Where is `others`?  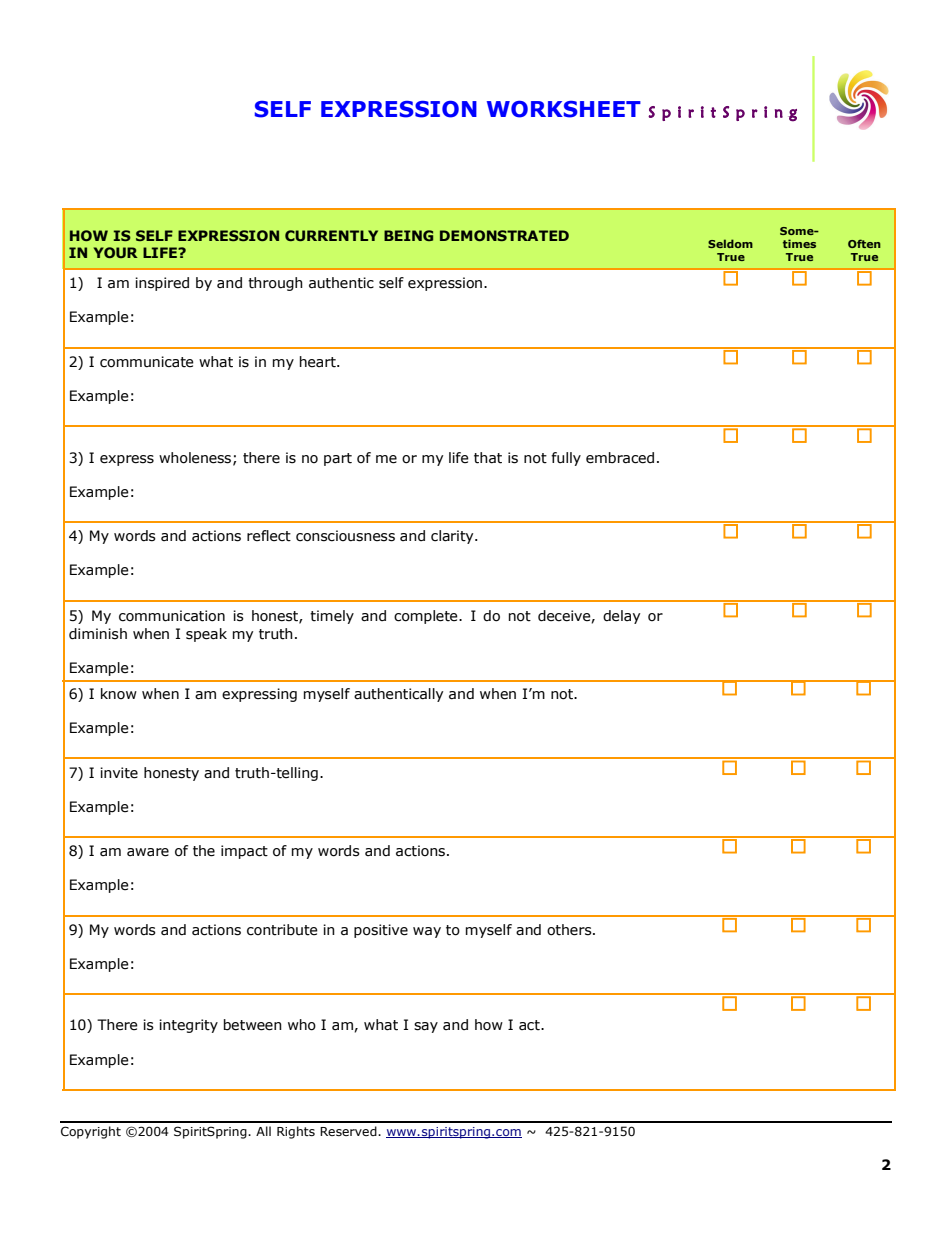
others is located at coordinates (570, 930).
